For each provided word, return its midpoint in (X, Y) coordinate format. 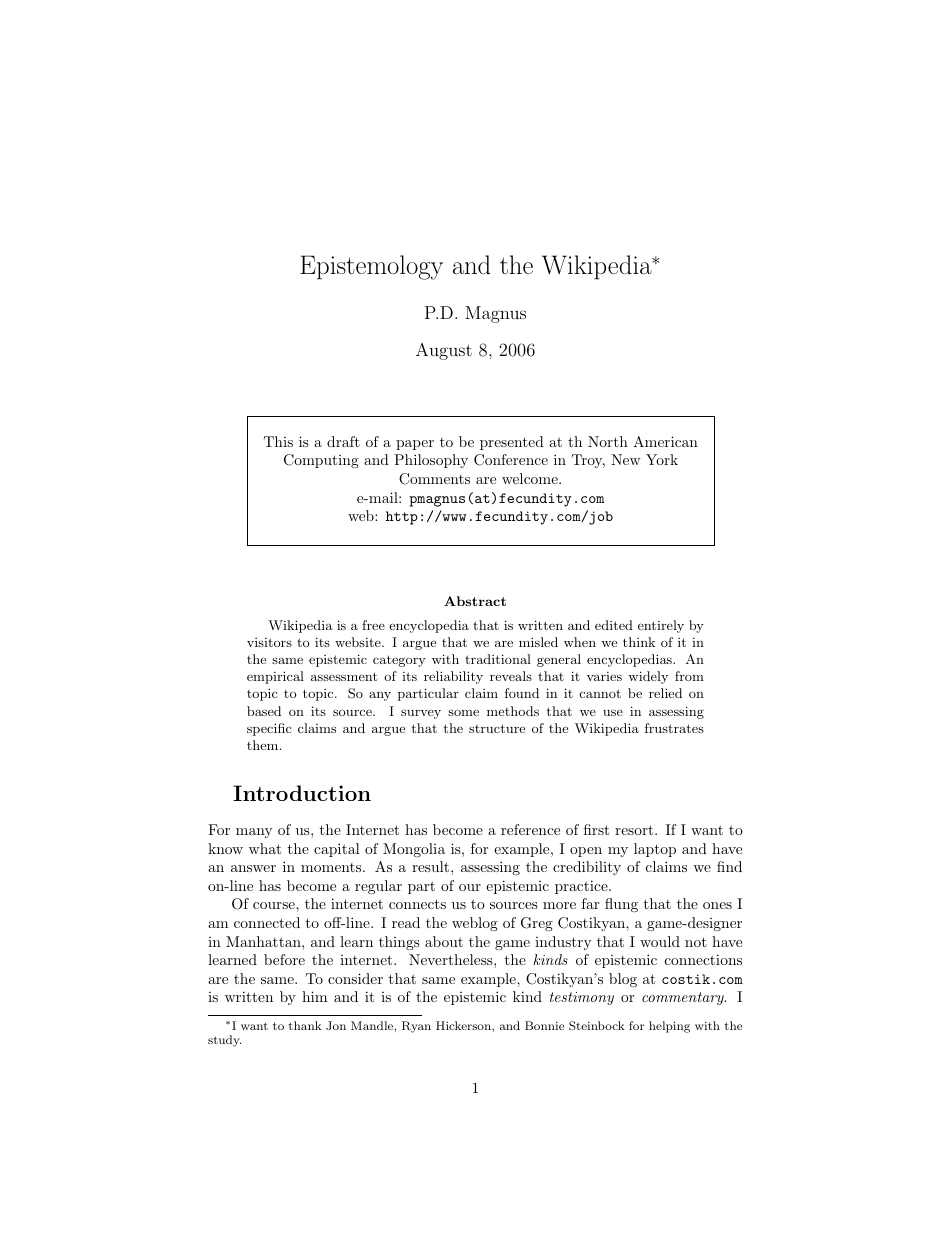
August (444, 351)
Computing (321, 461)
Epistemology (371, 267)
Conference (511, 460)
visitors (269, 642)
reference (530, 829)
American (665, 441)
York (662, 459)
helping (669, 1027)
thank (305, 1025)
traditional (498, 659)
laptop (655, 850)
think (639, 642)
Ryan (416, 1027)
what (265, 848)
